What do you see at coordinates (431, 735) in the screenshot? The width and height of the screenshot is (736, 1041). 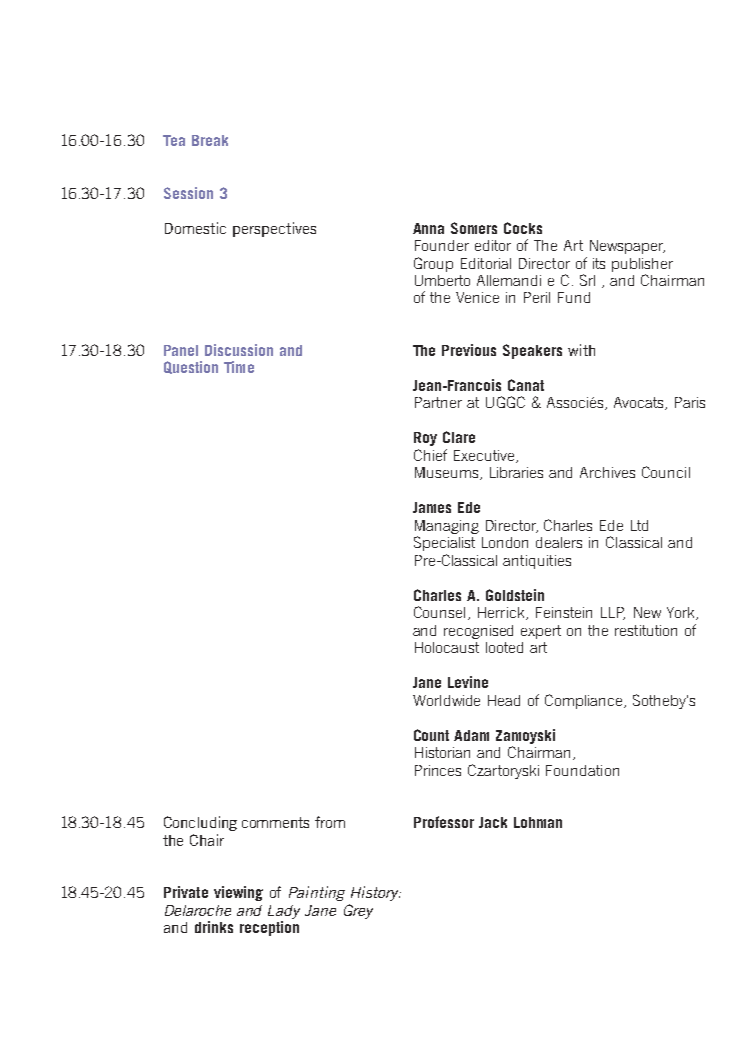 I see `Count` at bounding box center [431, 735].
